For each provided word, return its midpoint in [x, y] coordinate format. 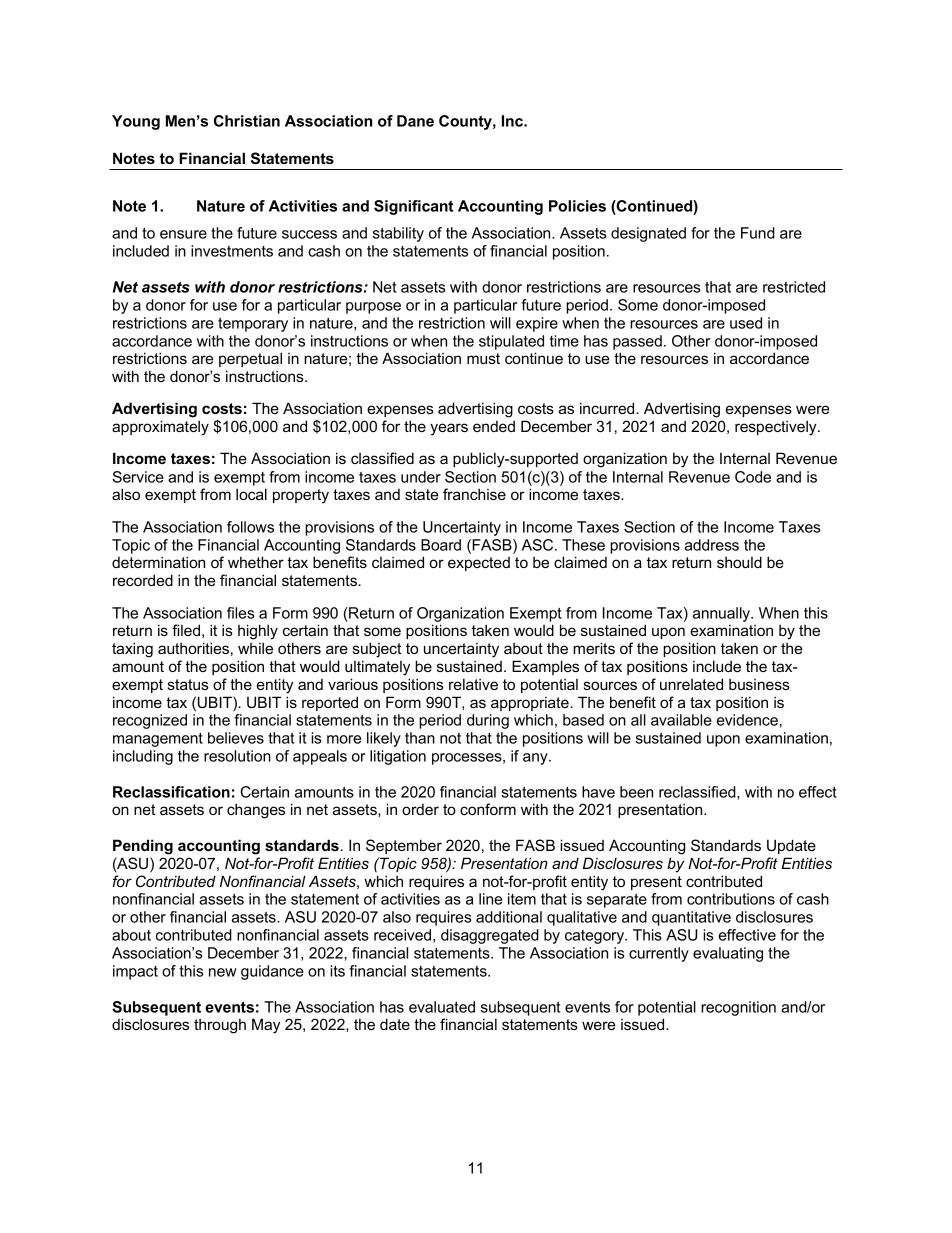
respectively [777, 428]
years [449, 429]
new [223, 972]
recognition [738, 1008]
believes [236, 738]
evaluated [442, 1007]
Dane [415, 121]
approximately [160, 428]
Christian [247, 121]
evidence [747, 720]
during [488, 721]
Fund [758, 233]
